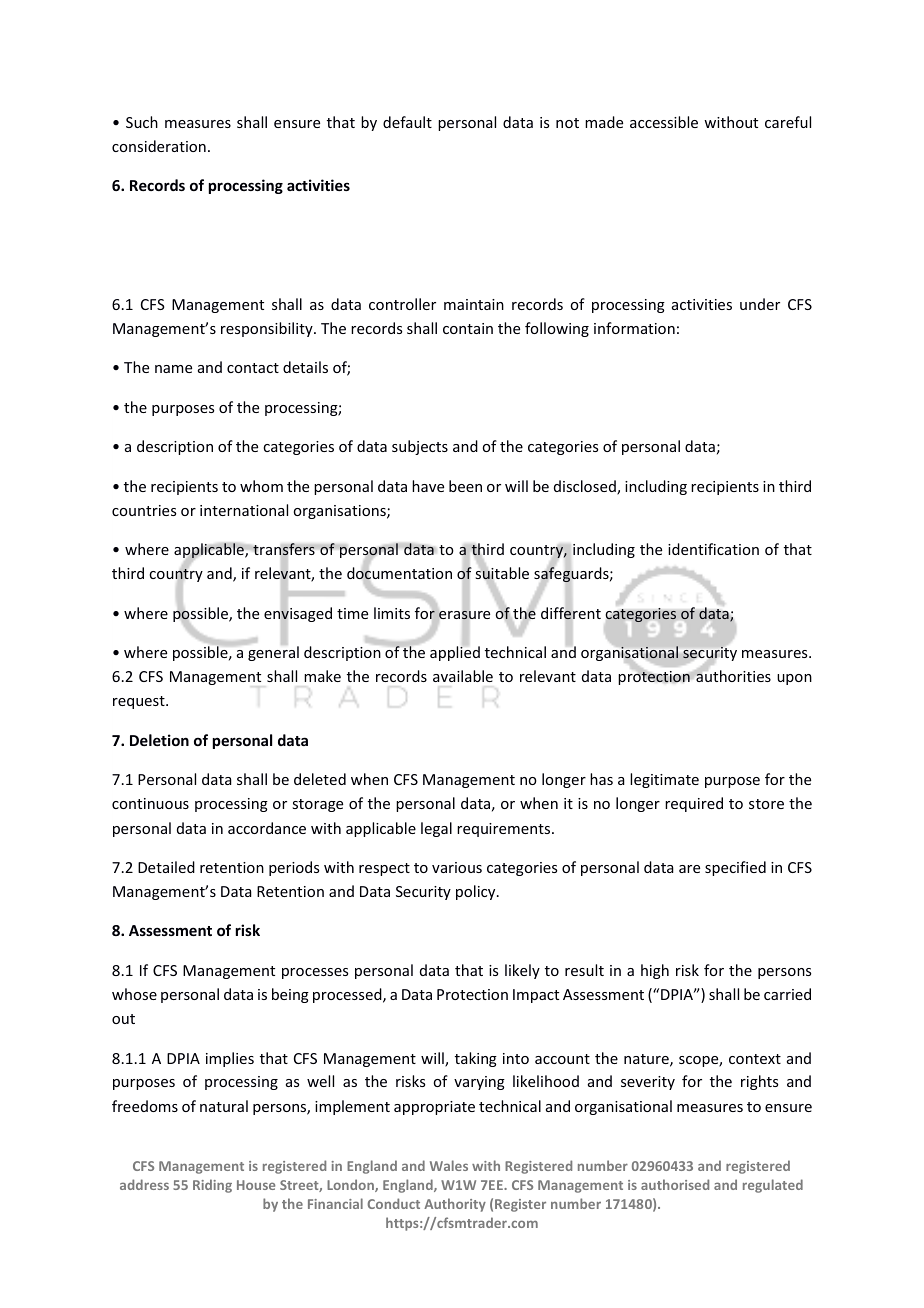 This document has width=924, height=1308. I want to click on consideration, so click(159, 146).
